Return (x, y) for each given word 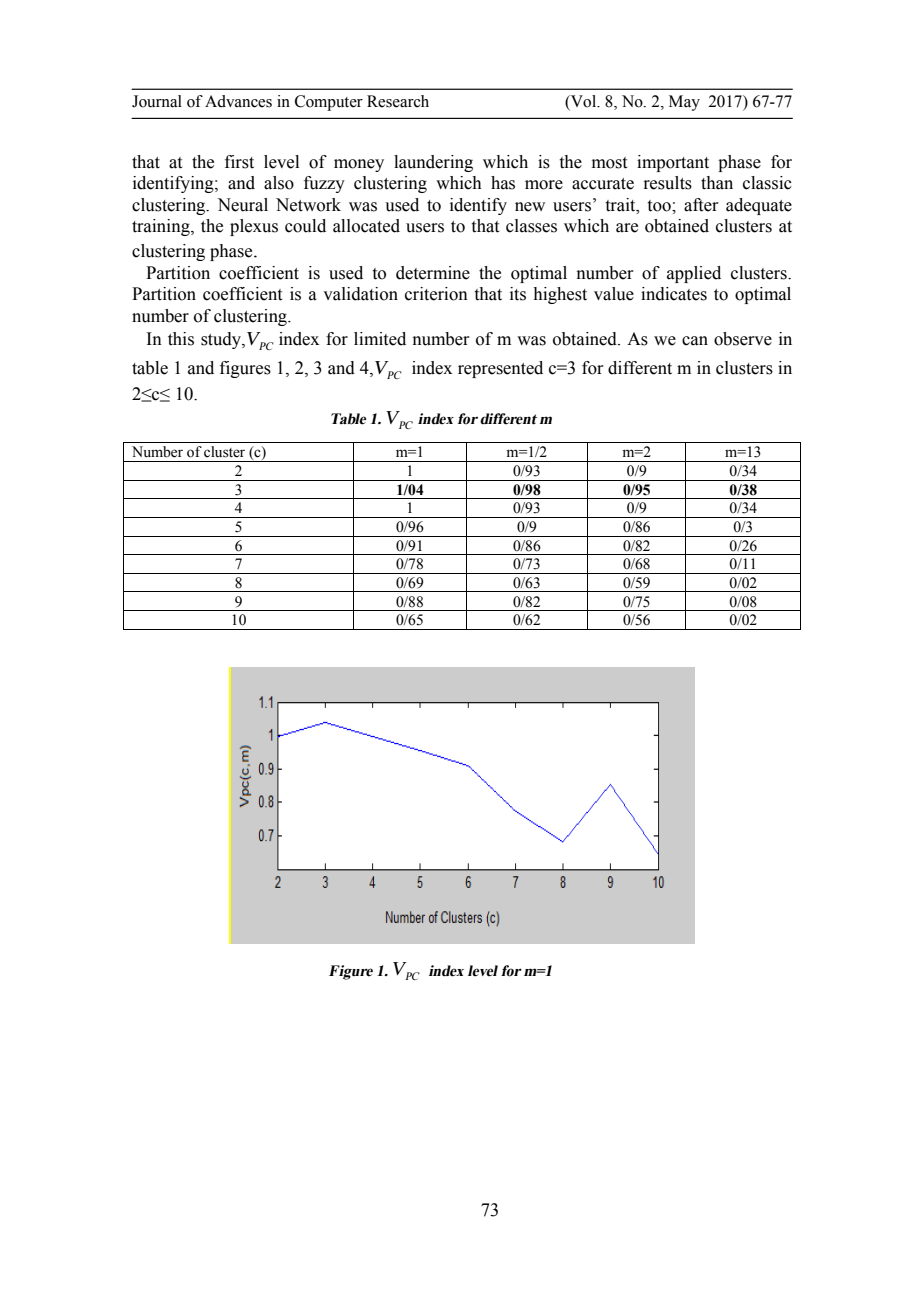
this (181, 339)
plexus (254, 227)
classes (531, 226)
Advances (238, 101)
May (684, 103)
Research (398, 101)
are (627, 228)
